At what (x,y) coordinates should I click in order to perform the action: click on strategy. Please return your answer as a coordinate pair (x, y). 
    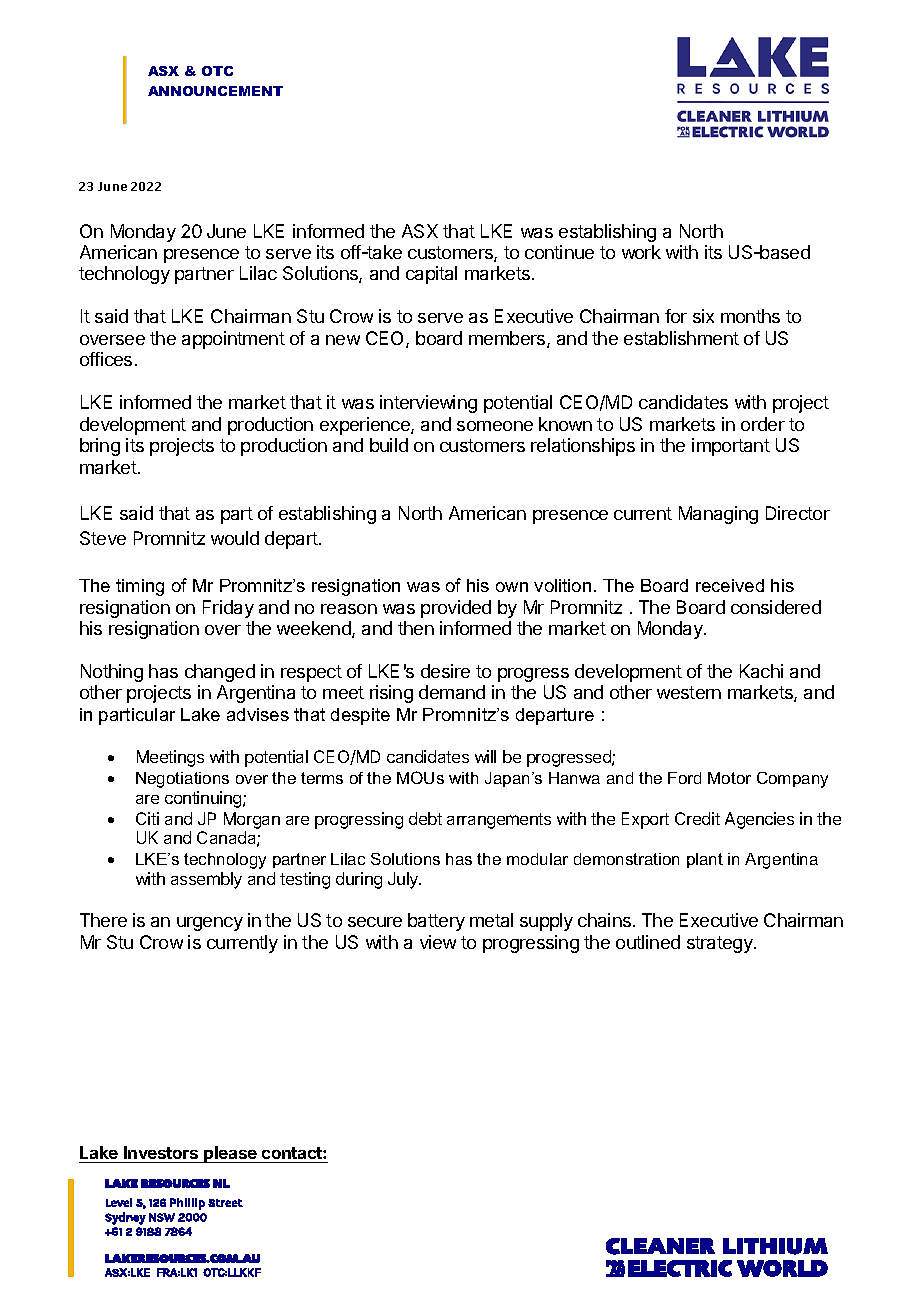
    Looking at the image, I should click on (721, 944).
